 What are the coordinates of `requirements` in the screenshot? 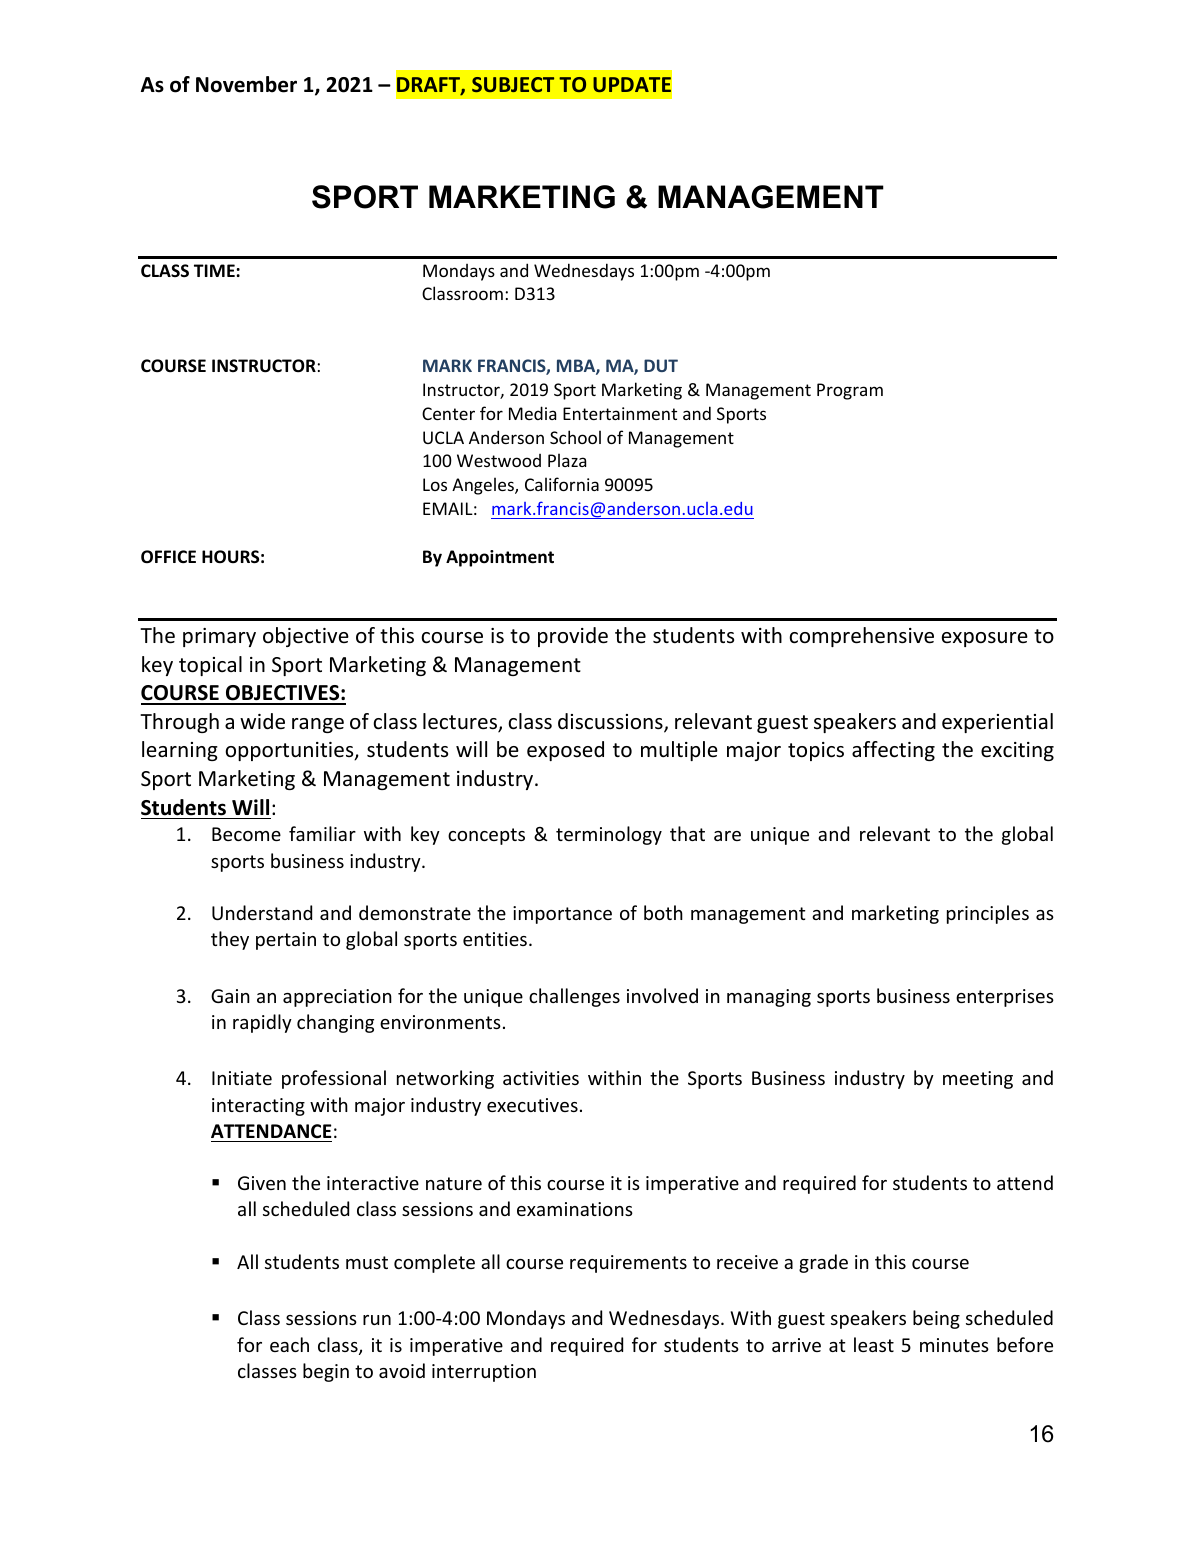 It's located at (628, 1264).
